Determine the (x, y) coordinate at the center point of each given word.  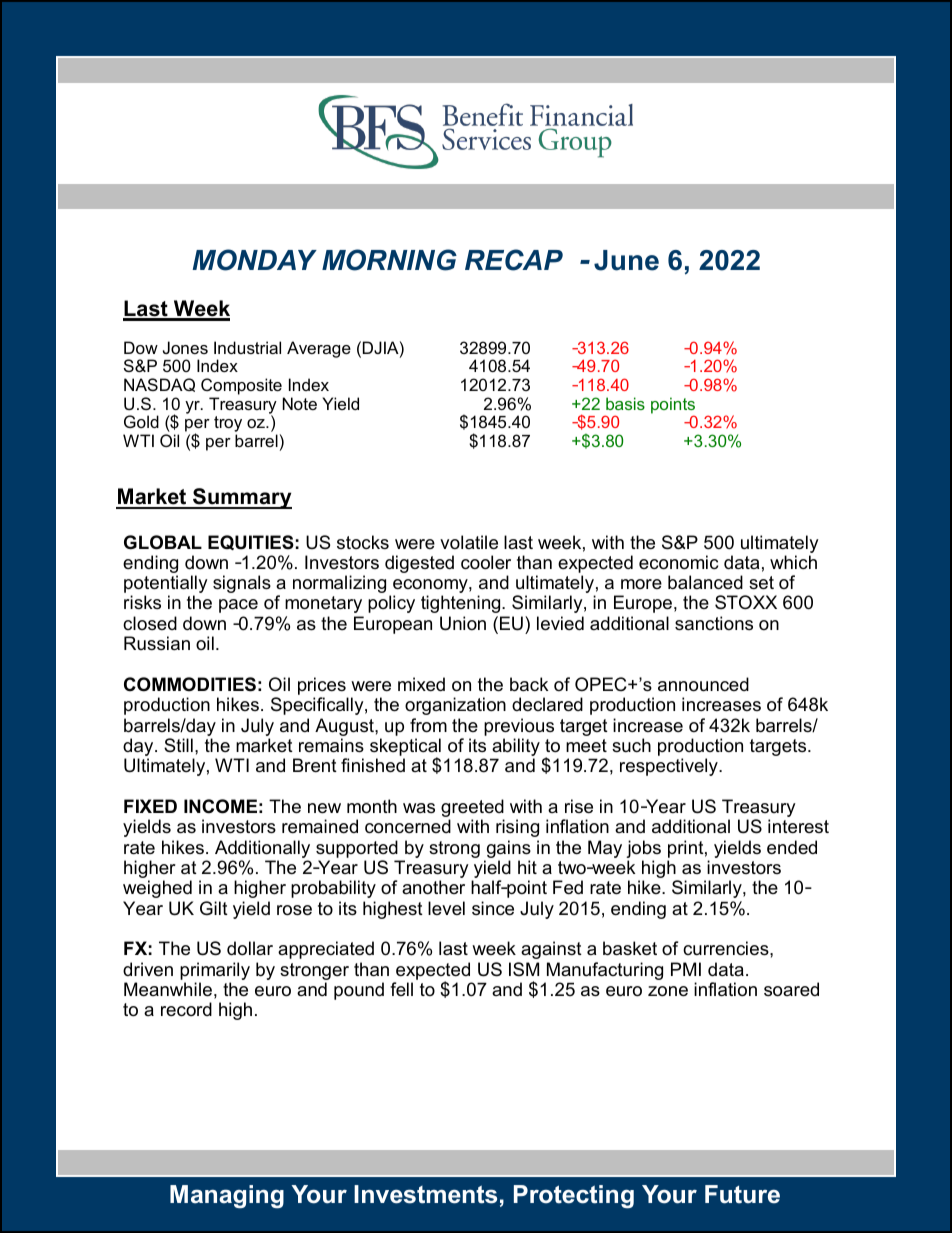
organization (455, 706)
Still (178, 745)
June (626, 260)
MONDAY (254, 260)
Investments (425, 1194)
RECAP (514, 260)
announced (703, 684)
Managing (227, 1197)
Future (742, 1194)
